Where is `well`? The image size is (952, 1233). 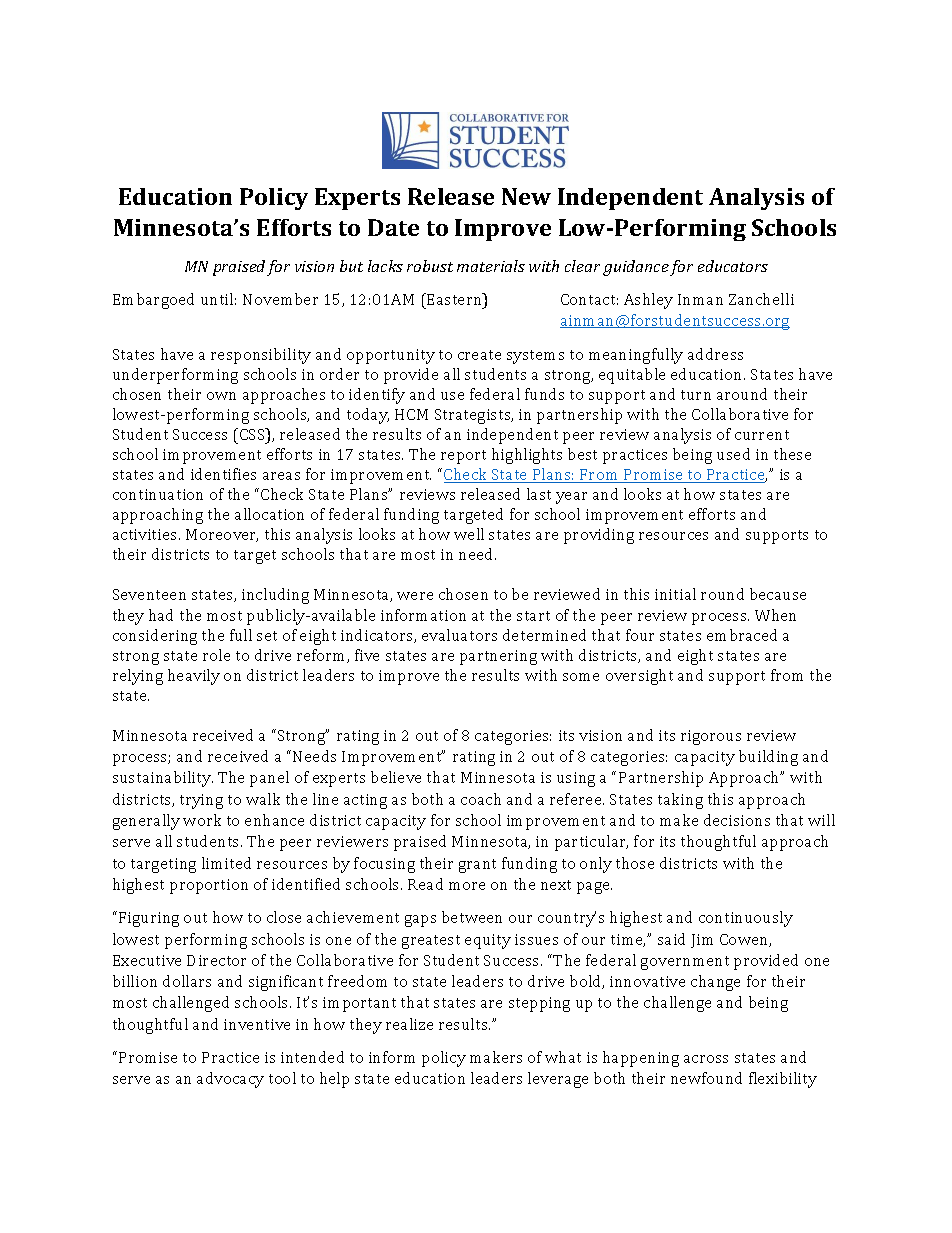 well is located at coordinates (469, 534).
